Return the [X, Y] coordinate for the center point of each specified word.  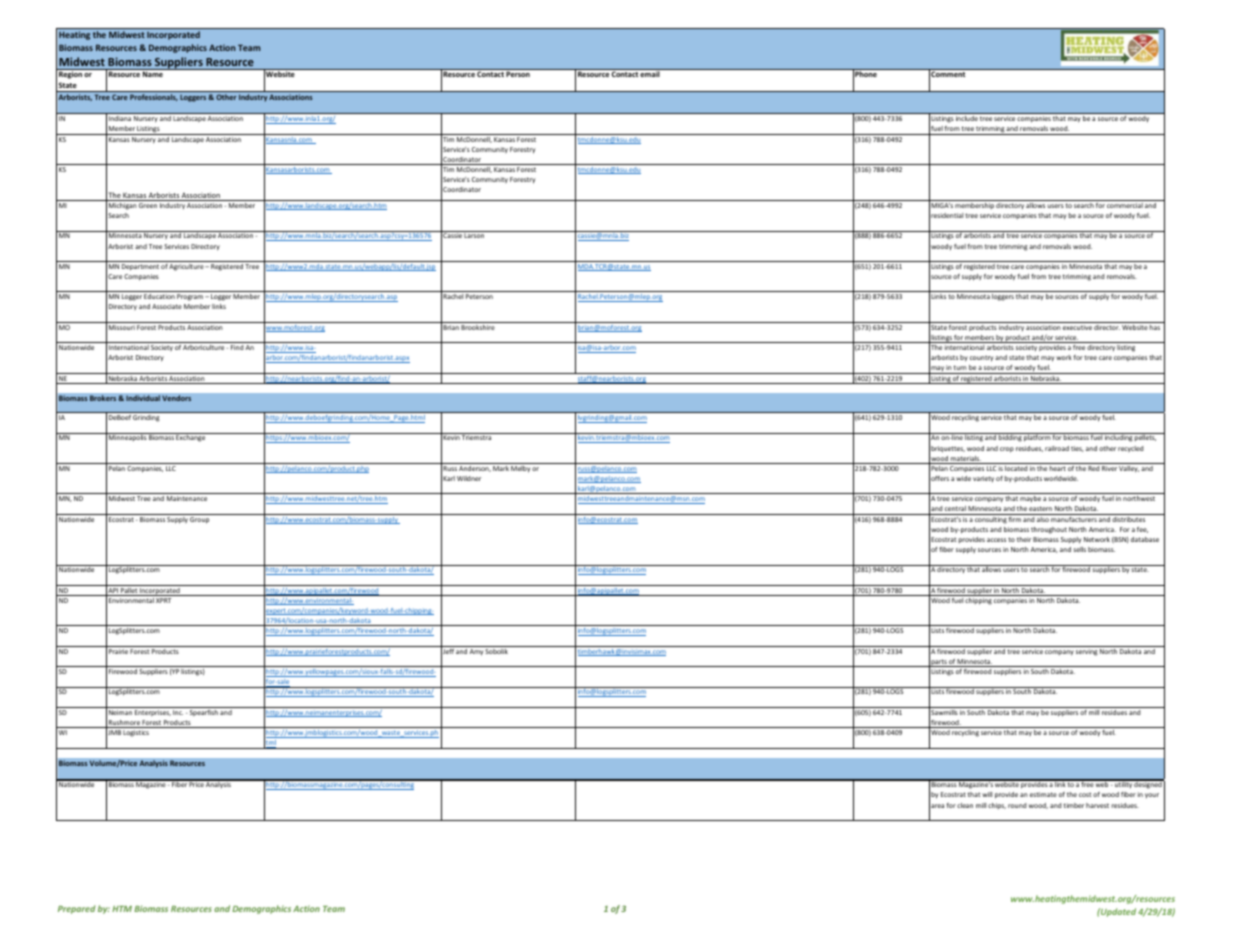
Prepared [76, 909]
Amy [476, 652]
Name [153, 74]
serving [1087, 652]
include [967, 118]
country [981, 359]
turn [960, 367]
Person [518, 74]
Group [199, 520]
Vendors [176, 398]
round [1017, 805]
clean [965, 805]
